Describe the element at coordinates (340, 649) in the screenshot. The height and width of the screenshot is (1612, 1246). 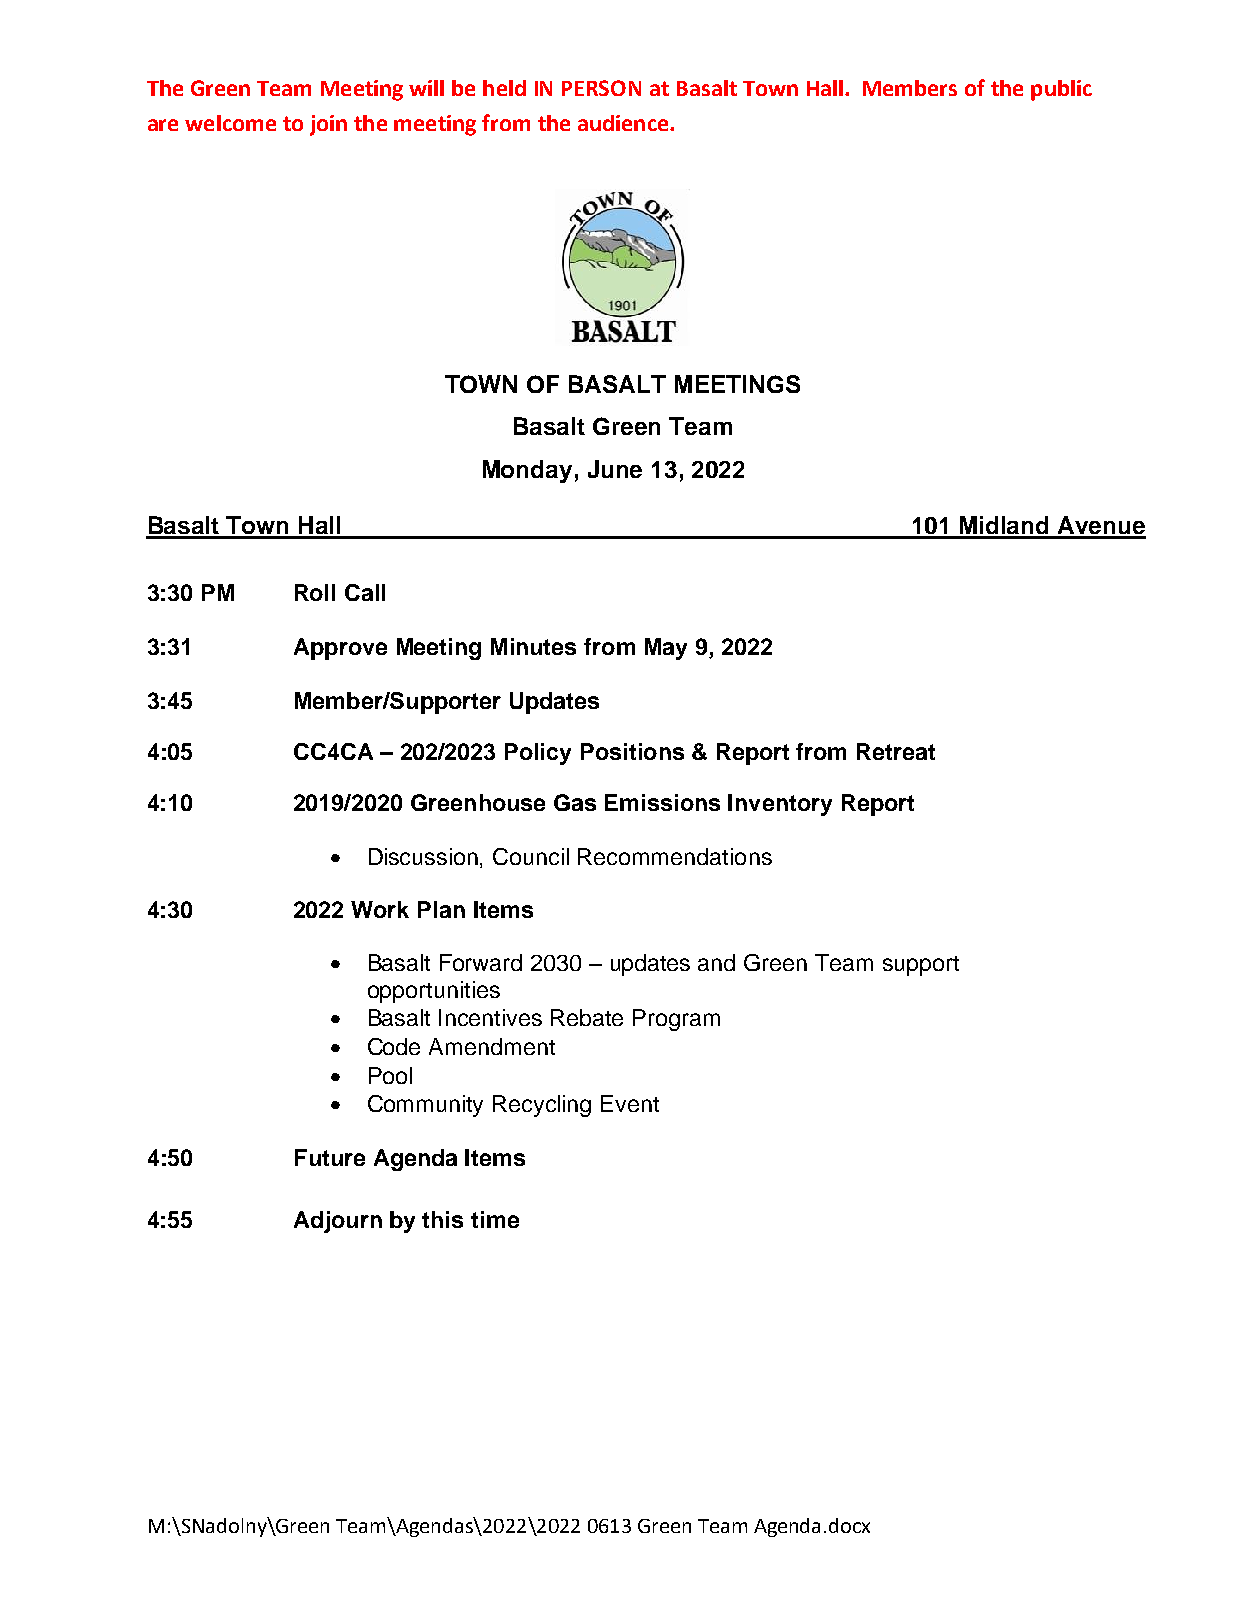
I see `Approve` at that location.
